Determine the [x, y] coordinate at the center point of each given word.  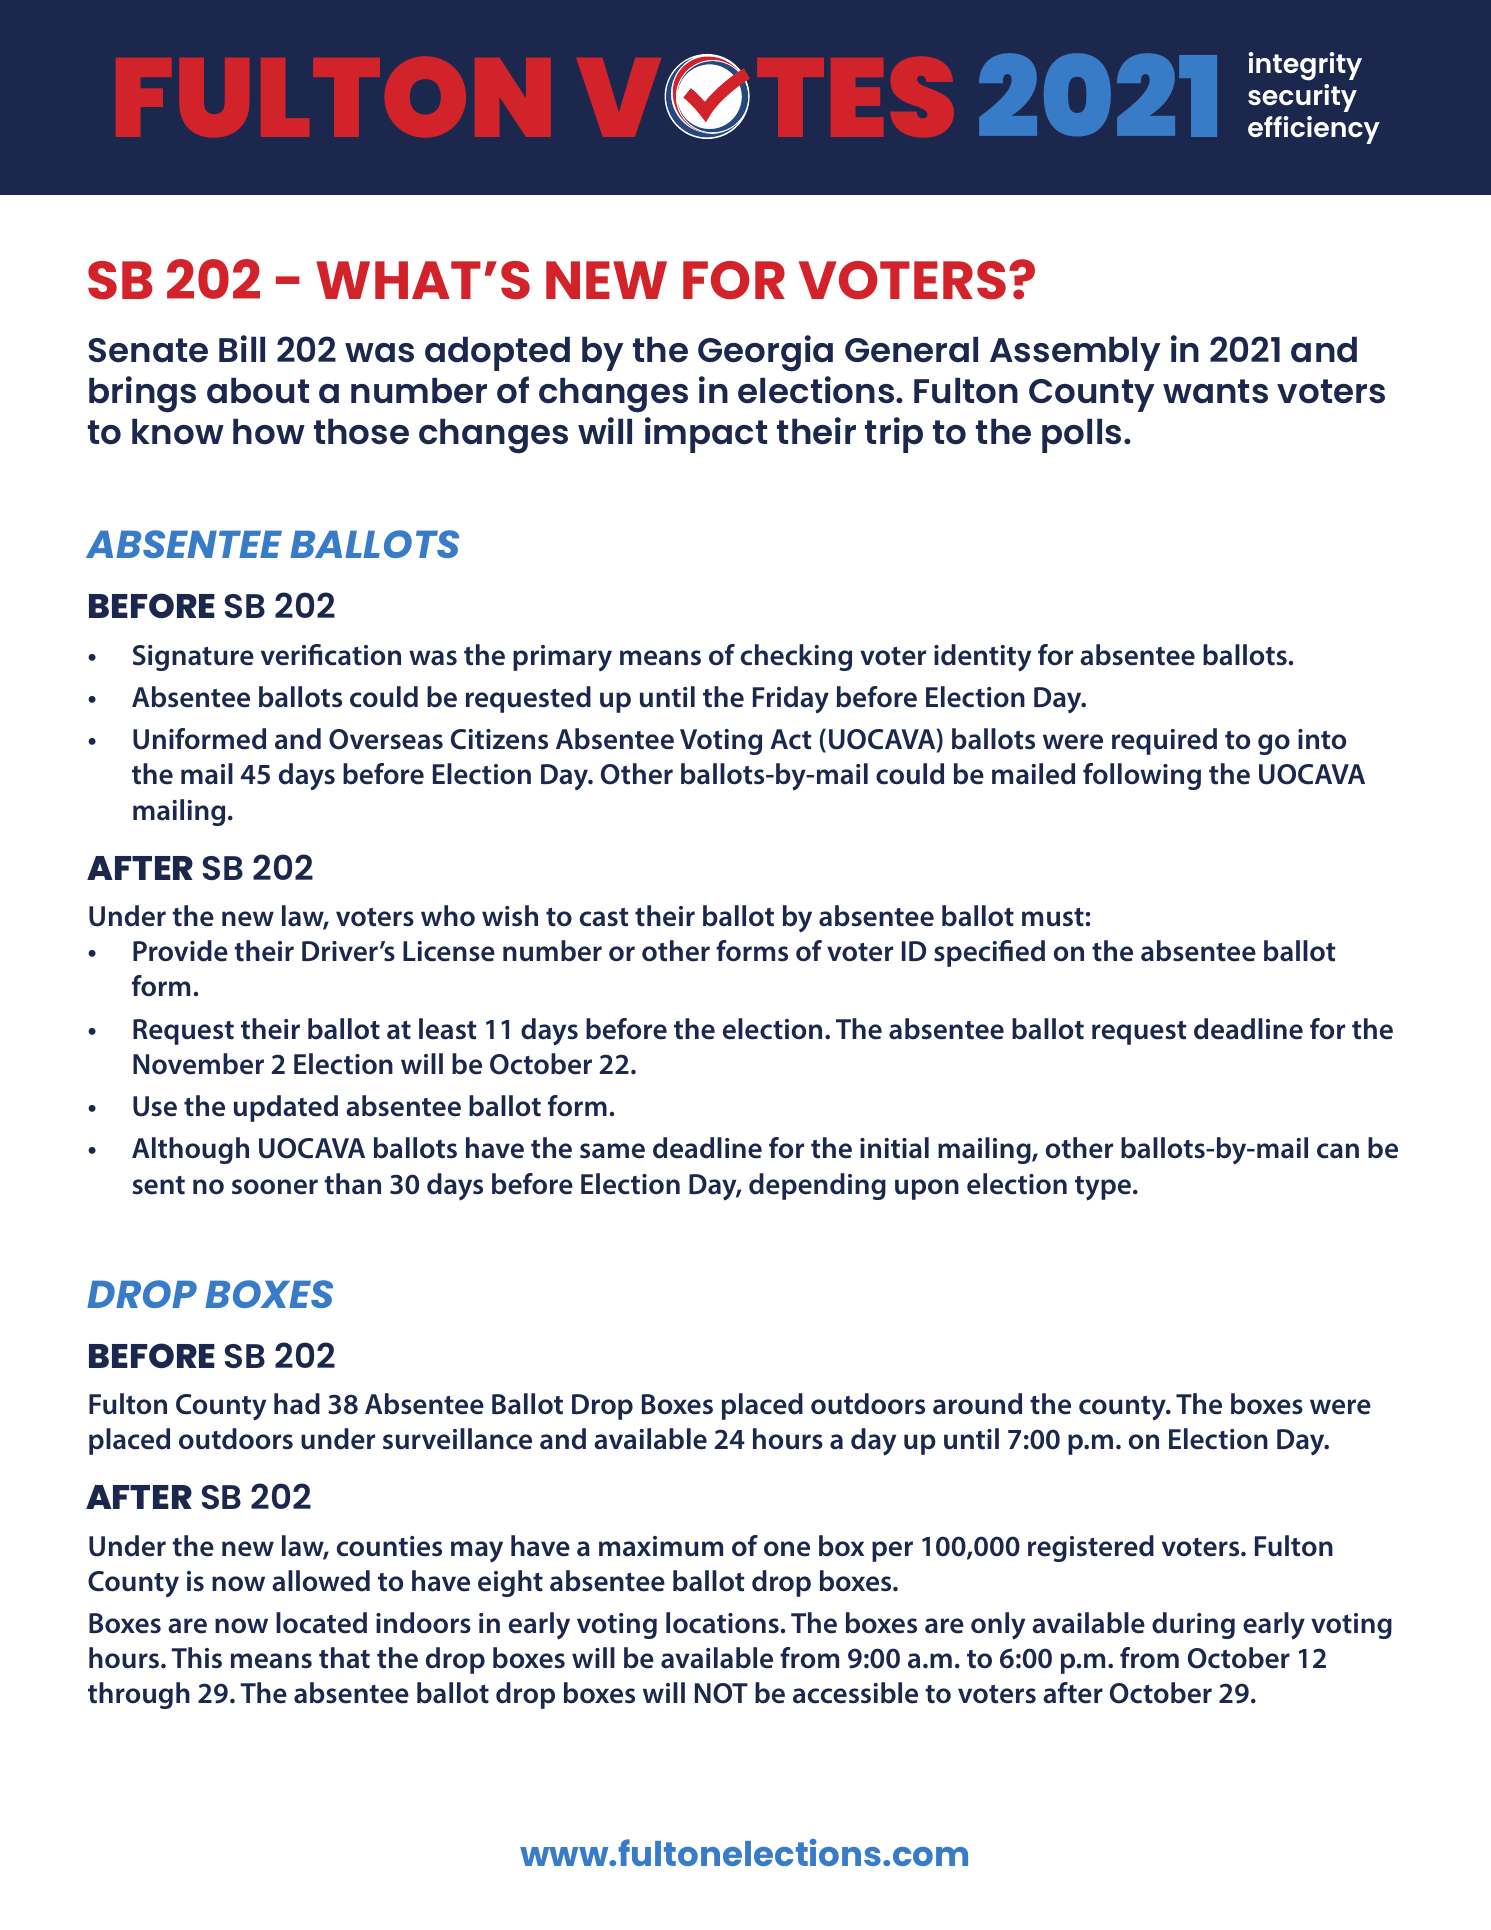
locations [722, 1623]
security [1302, 98]
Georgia [765, 353]
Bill [242, 348]
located [321, 1623]
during [1193, 1625]
